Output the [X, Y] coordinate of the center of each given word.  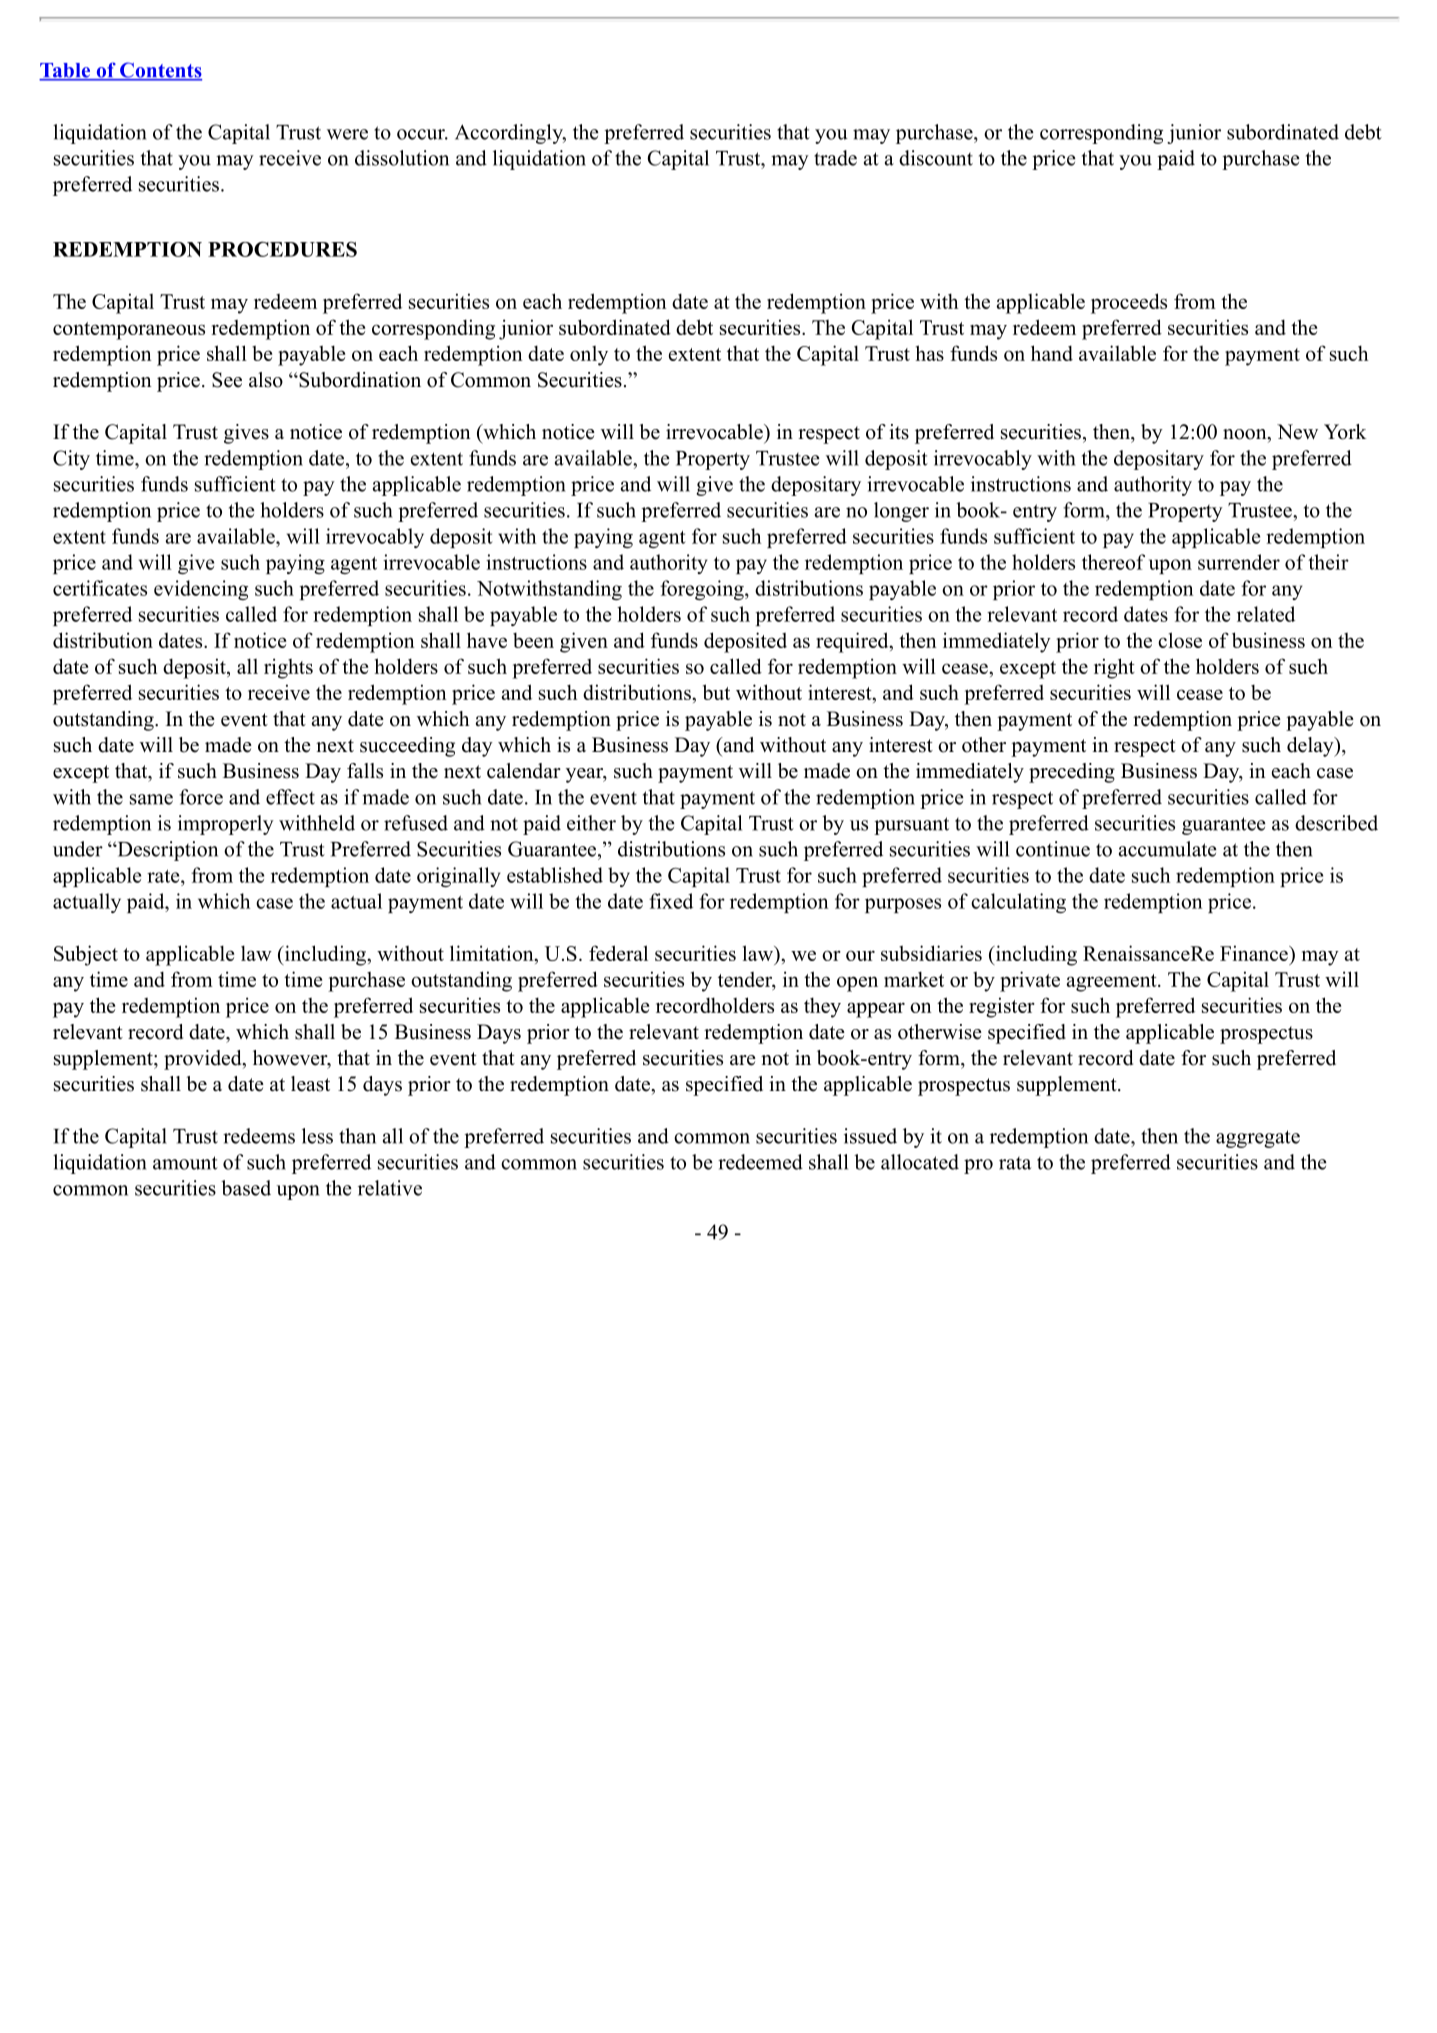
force [201, 797]
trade [835, 158]
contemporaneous [129, 331]
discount [936, 158]
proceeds [1129, 303]
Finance [1255, 953]
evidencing [201, 590]
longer [901, 512]
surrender [1239, 562]
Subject [86, 955]
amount [185, 1163]
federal [618, 953]
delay [1311, 747]
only [589, 356]
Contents [160, 71]
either [591, 823]
